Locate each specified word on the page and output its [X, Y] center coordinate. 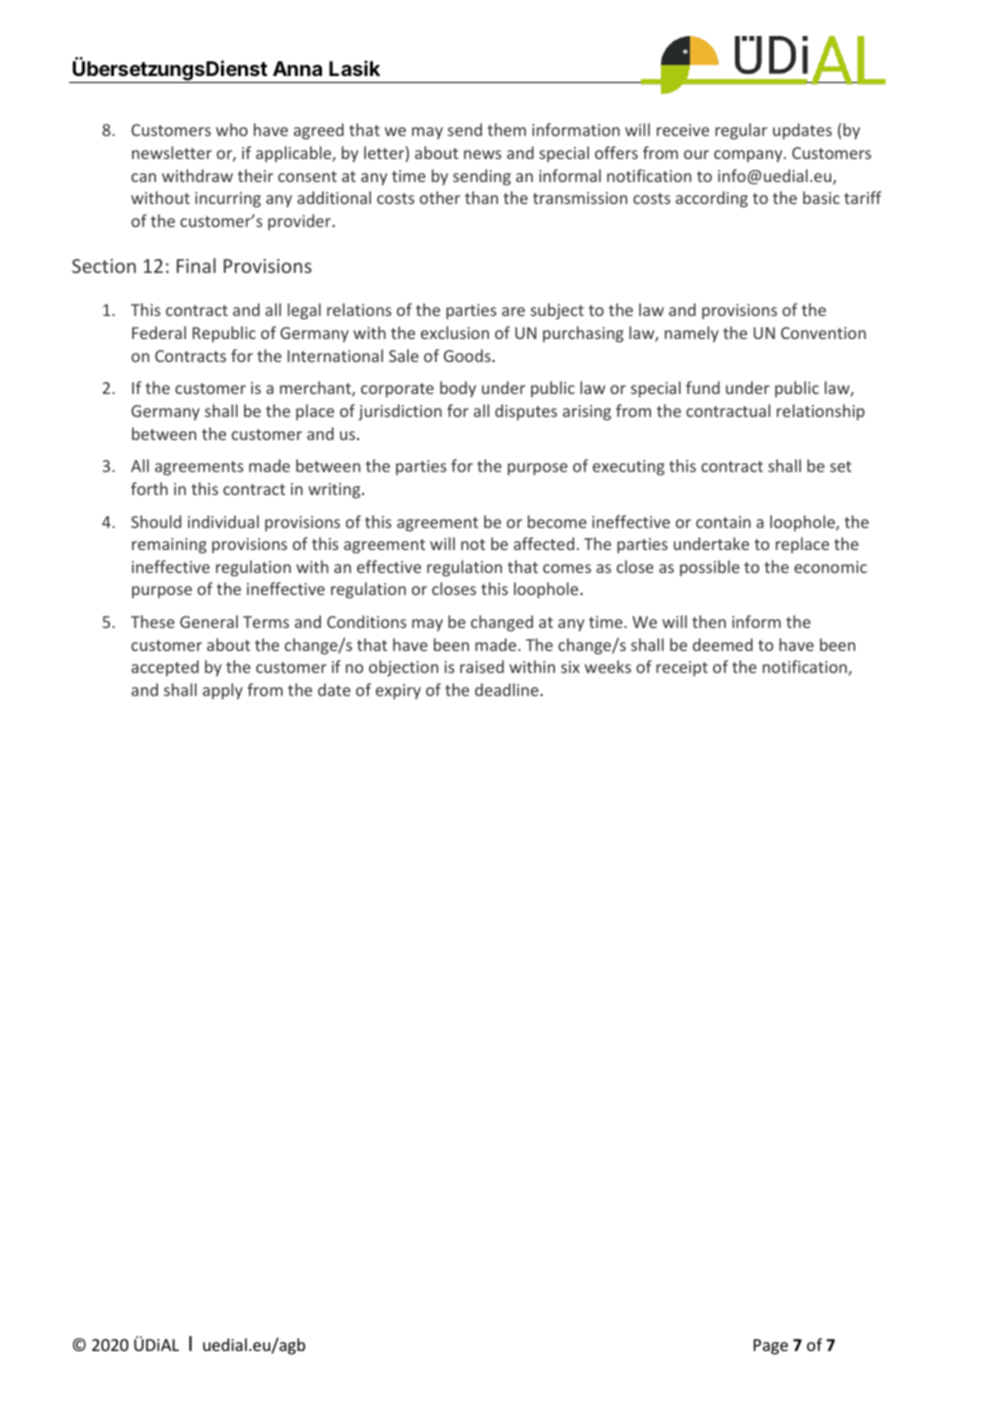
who [232, 129]
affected [544, 543]
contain [723, 522]
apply [223, 691]
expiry [398, 692]
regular [741, 131]
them [506, 129]
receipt [682, 669]
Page [771, 1347]
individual [223, 521]
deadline [508, 689]
